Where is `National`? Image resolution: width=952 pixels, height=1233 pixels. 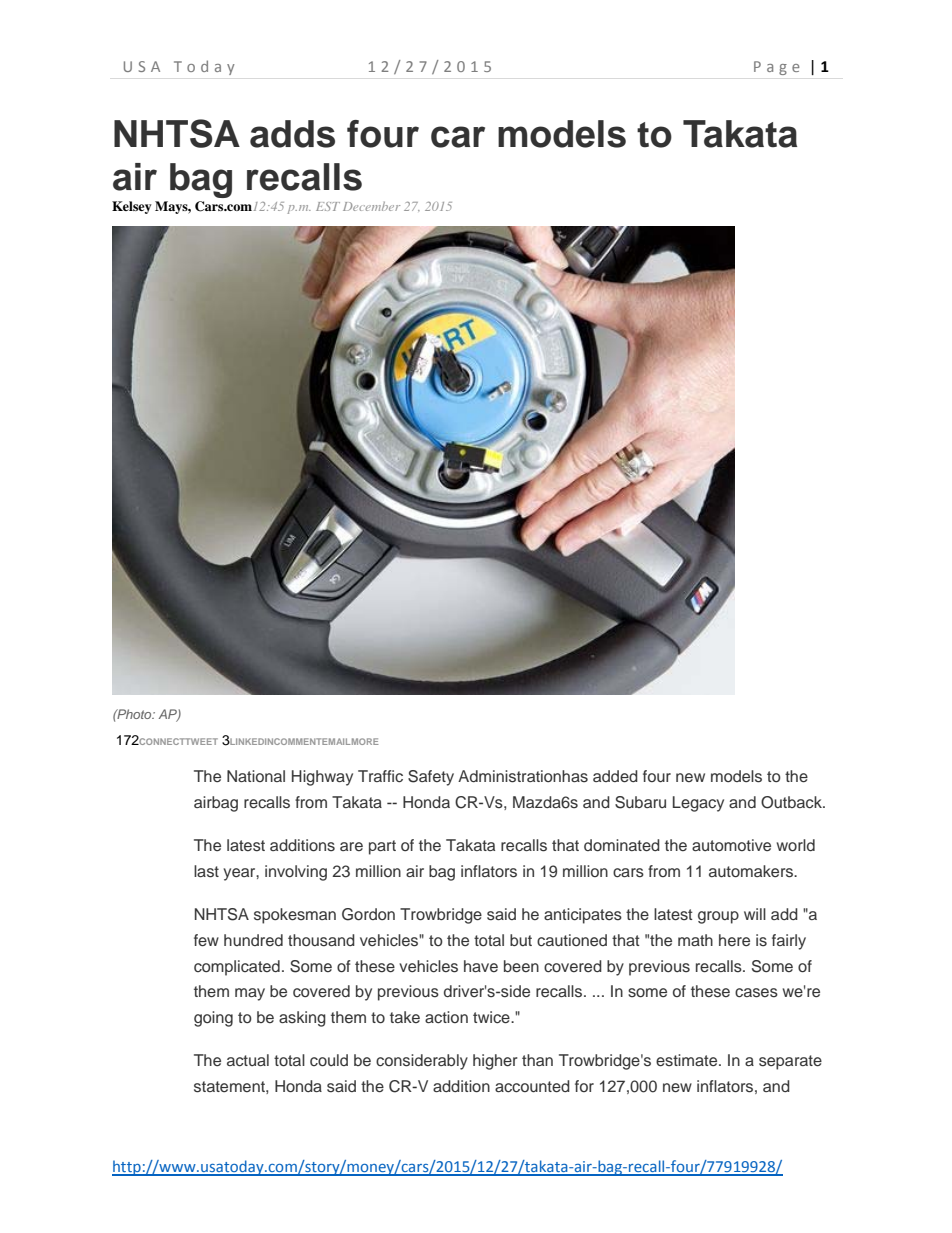 National is located at coordinates (256, 776).
